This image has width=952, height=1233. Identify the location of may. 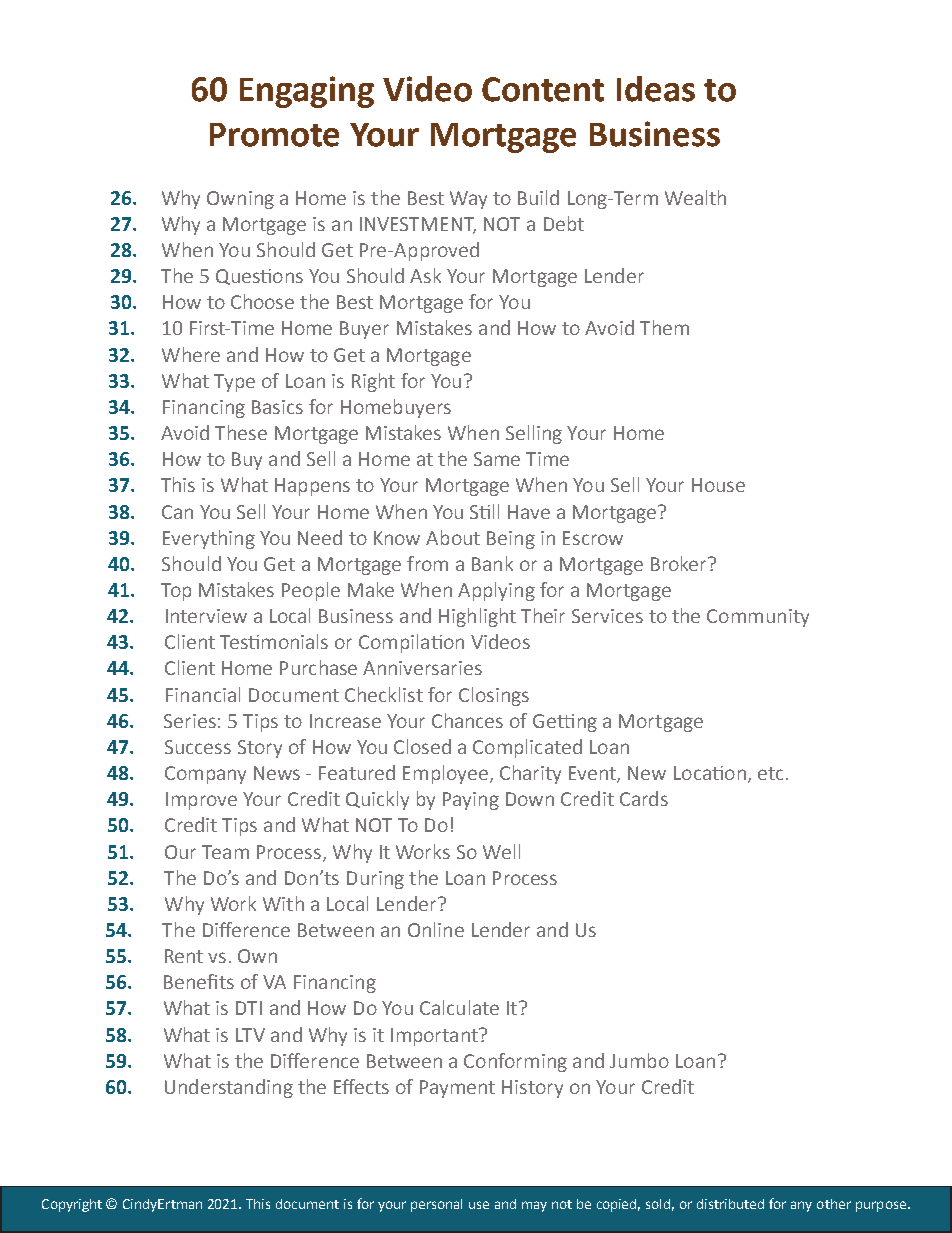
(534, 1206).
